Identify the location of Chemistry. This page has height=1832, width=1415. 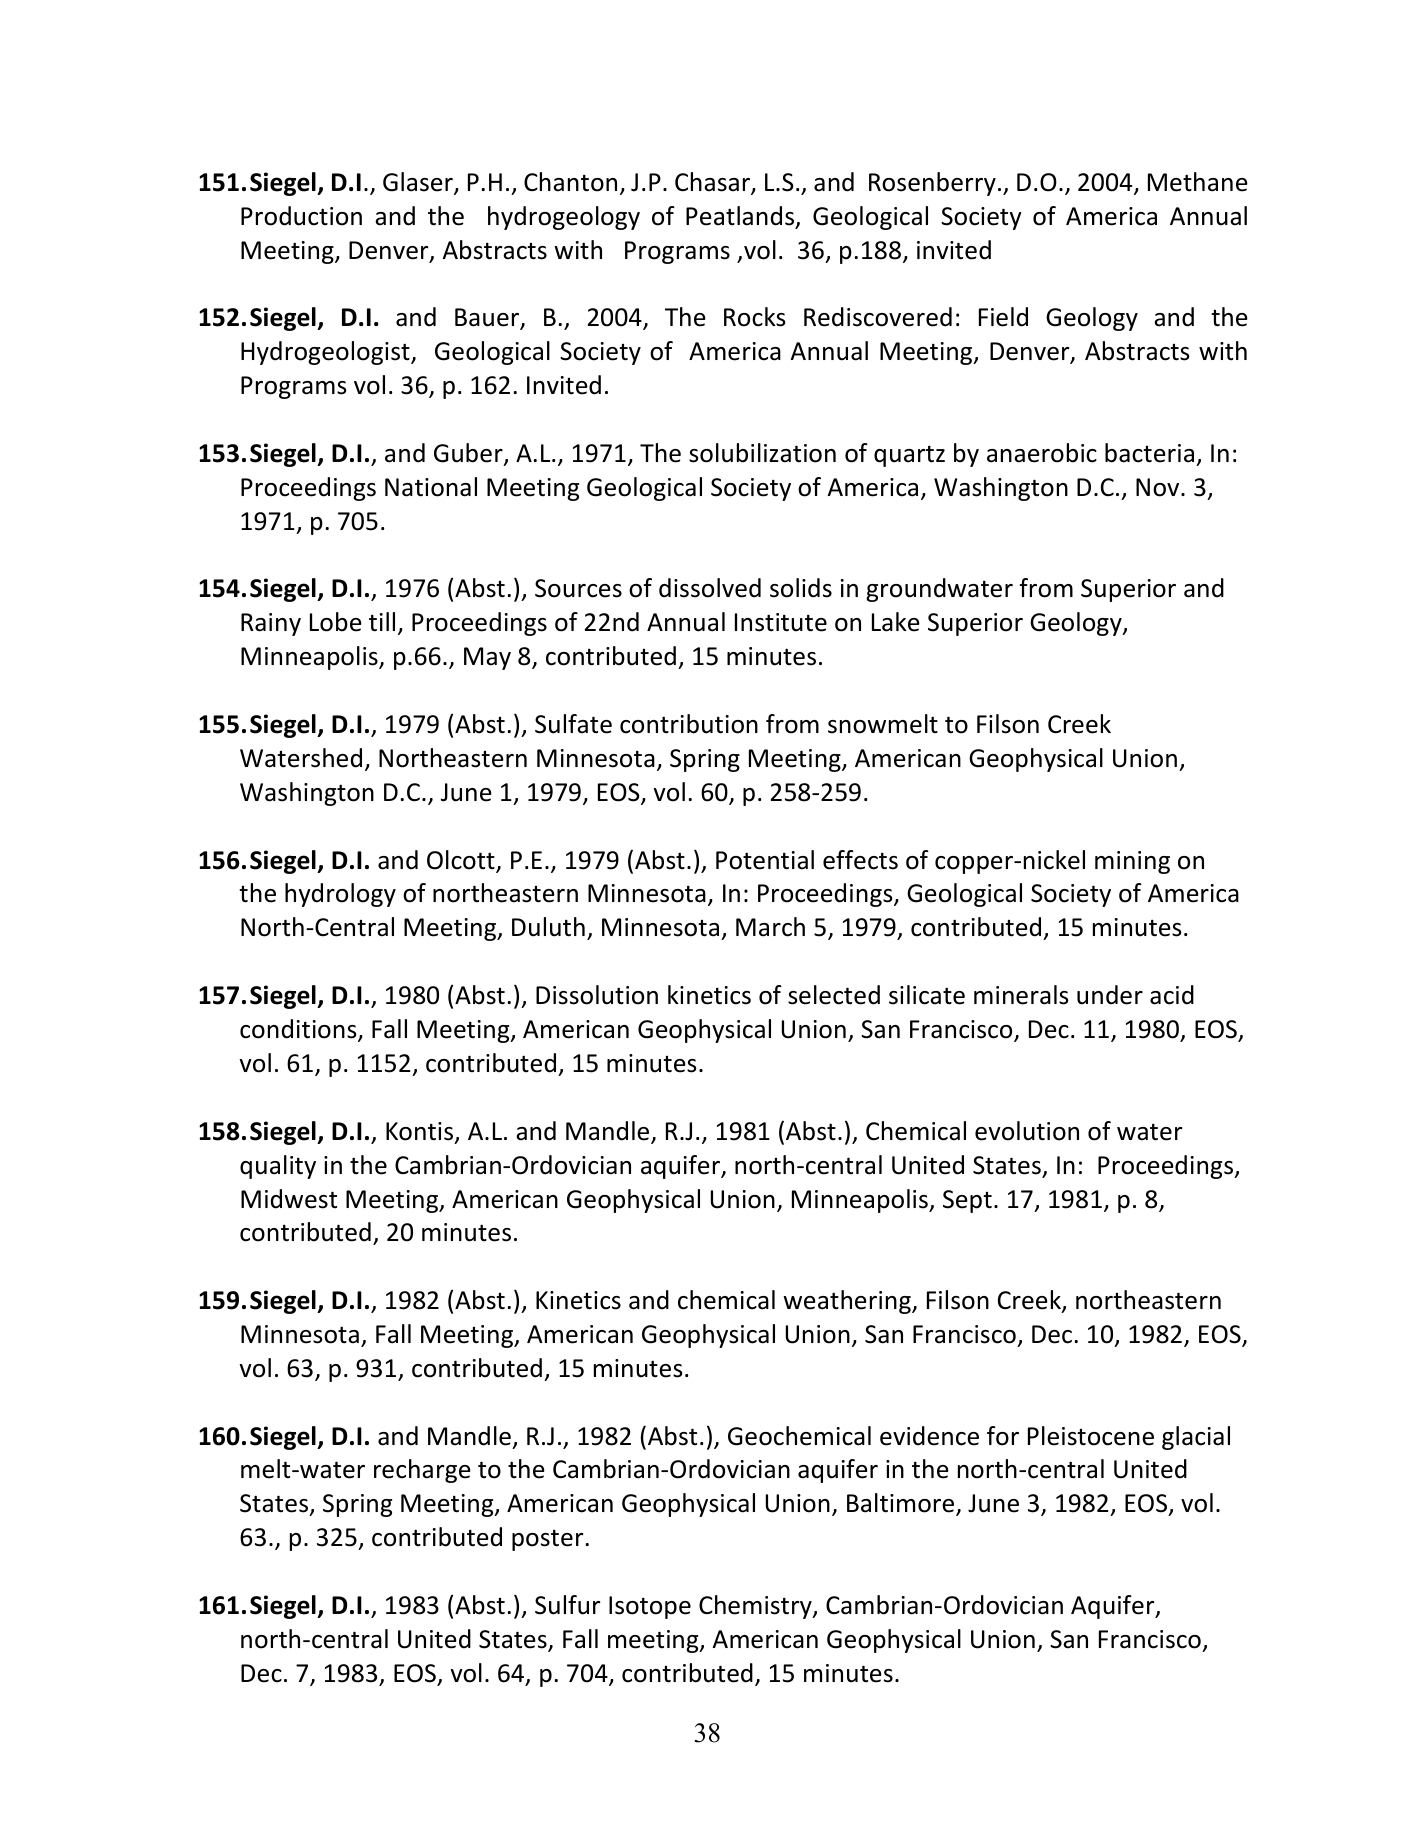
(756, 1607).
